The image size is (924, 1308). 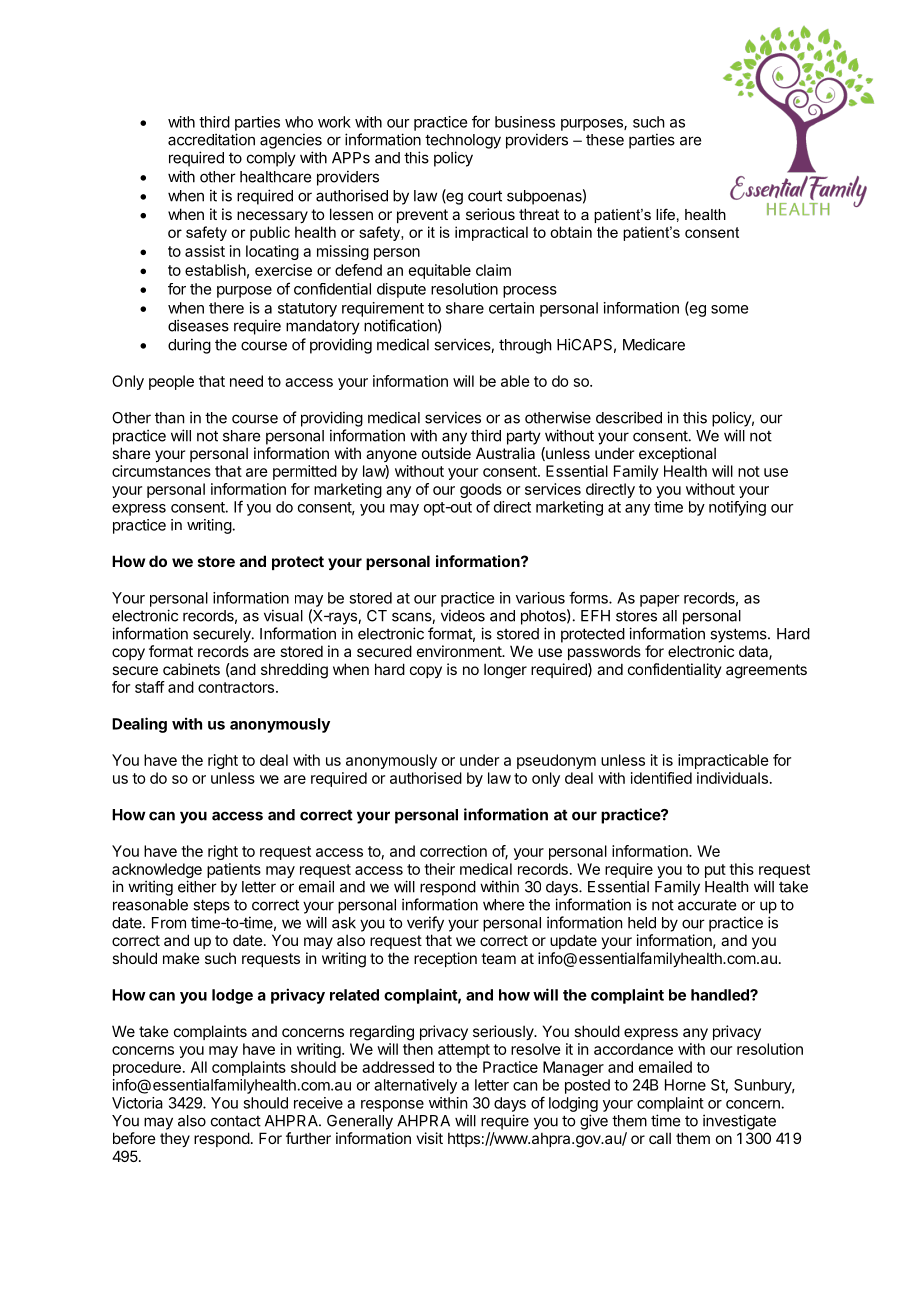 What do you see at coordinates (211, 139) in the page?
I see `accreditation` at bounding box center [211, 139].
